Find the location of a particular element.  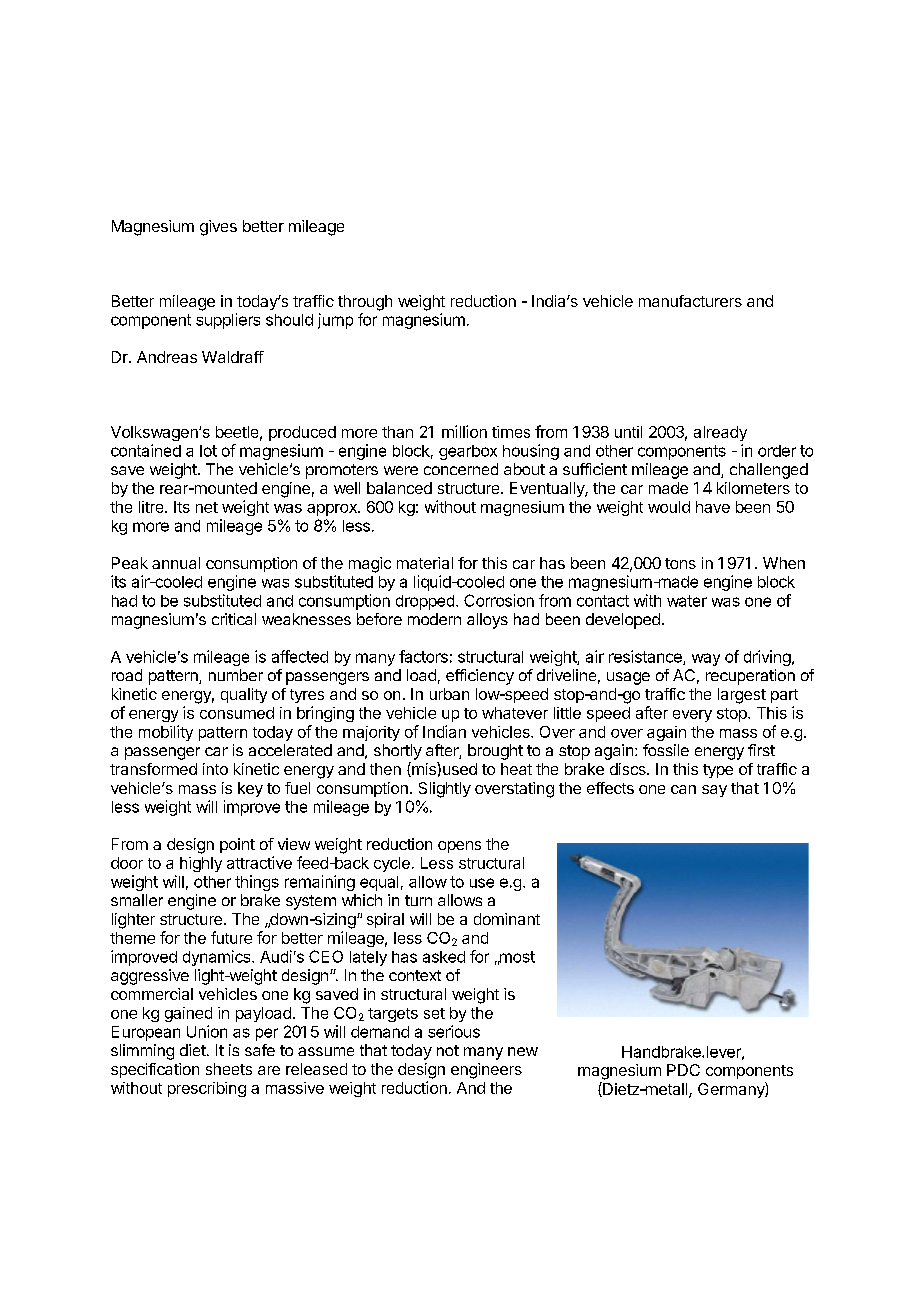

heat is located at coordinates (516, 769).
